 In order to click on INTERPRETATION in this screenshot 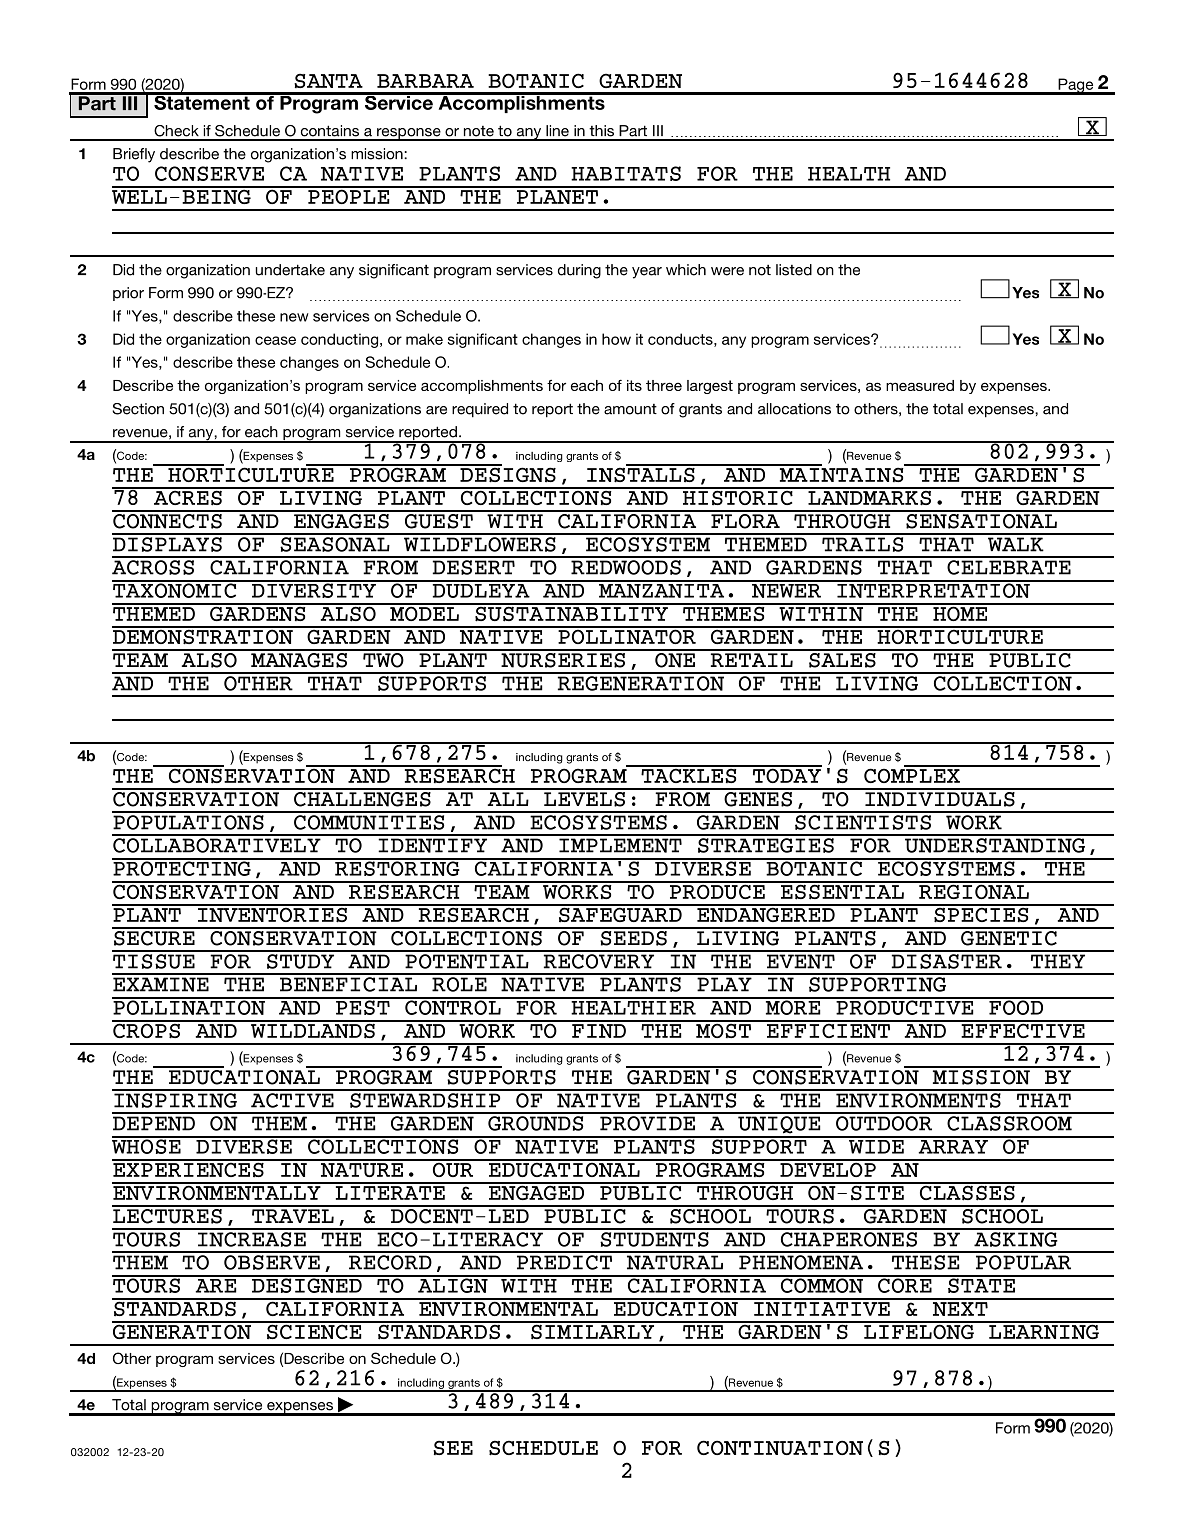, I will do `click(933, 589)`.
